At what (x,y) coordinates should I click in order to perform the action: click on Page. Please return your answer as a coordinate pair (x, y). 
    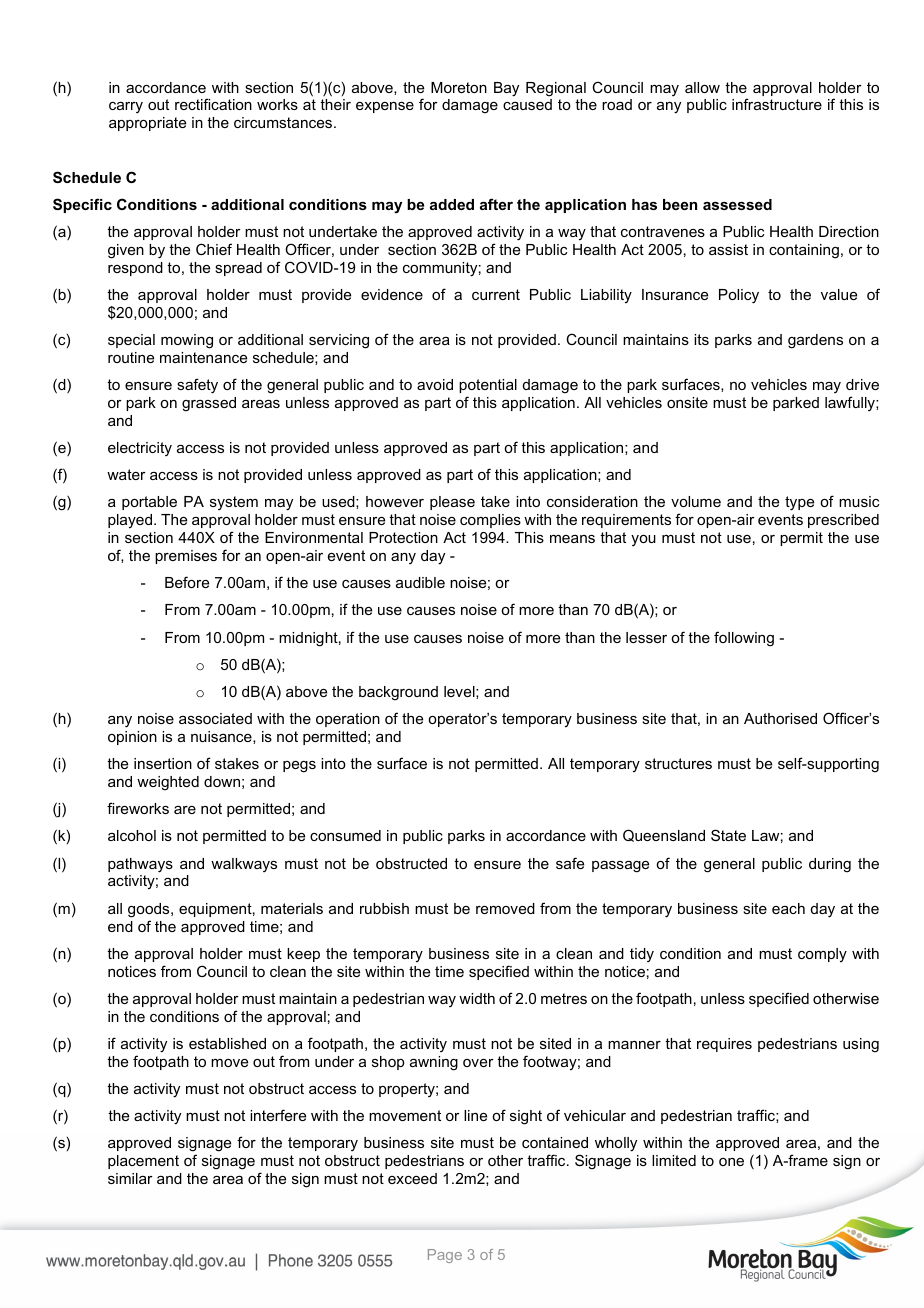
    Looking at the image, I should click on (445, 1256).
